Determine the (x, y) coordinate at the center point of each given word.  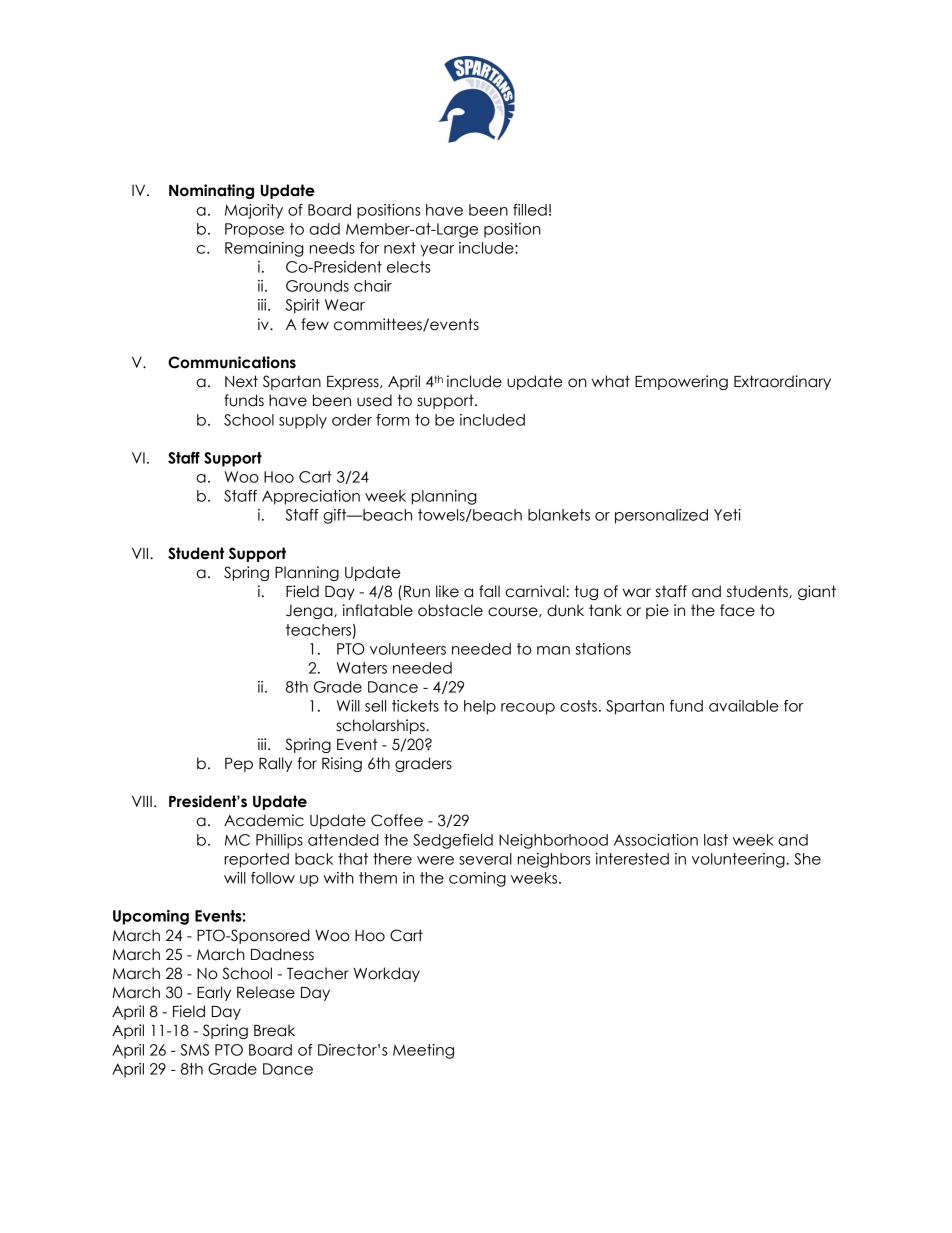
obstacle (450, 610)
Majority (254, 211)
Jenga (310, 612)
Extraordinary (782, 382)
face (737, 610)
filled (530, 210)
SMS (194, 1050)
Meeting (423, 1051)
